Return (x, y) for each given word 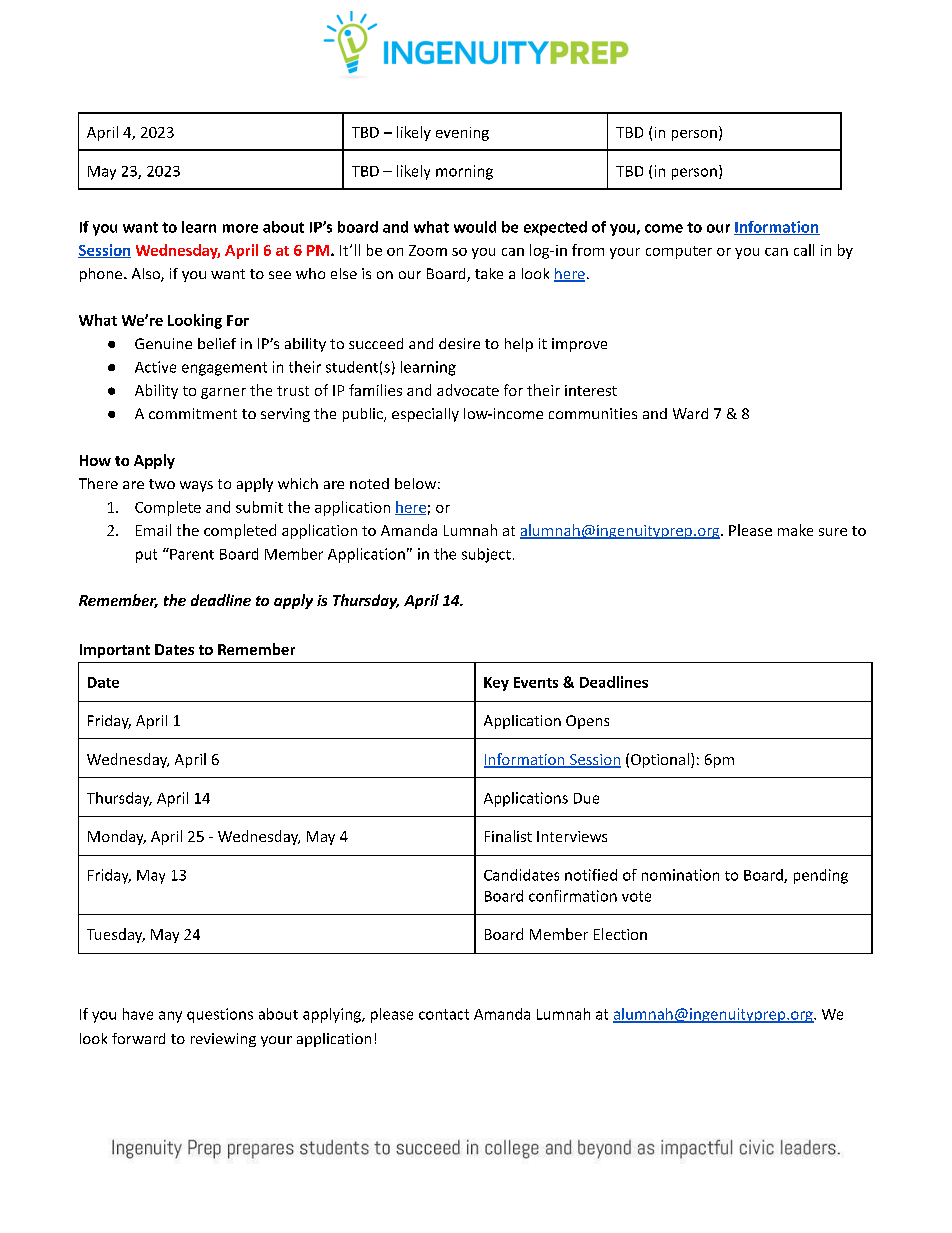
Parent (191, 554)
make (795, 530)
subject (486, 555)
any (170, 1017)
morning (464, 172)
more (240, 228)
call (804, 250)
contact (444, 1014)
